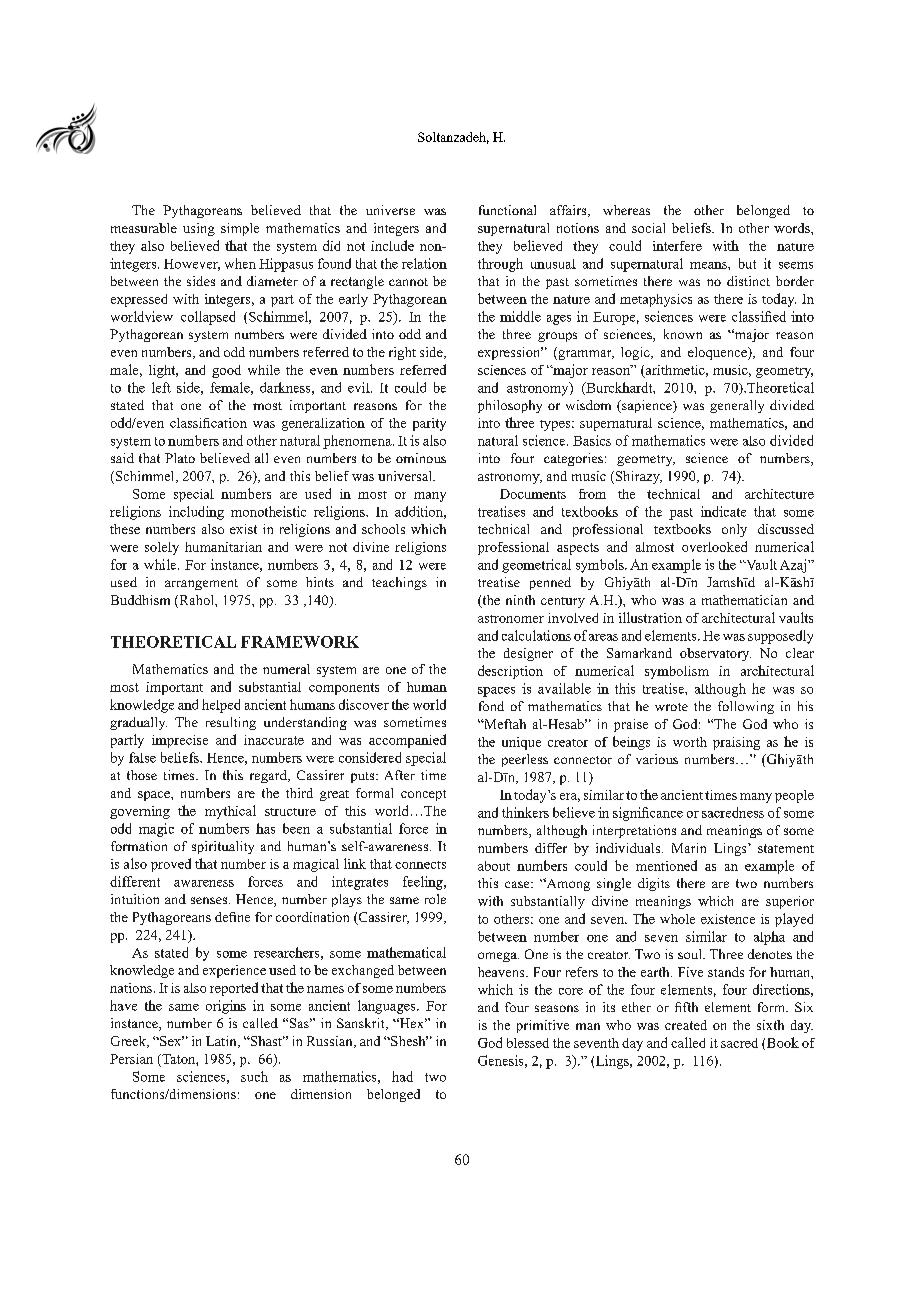  Describe the element at coordinates (737, 406) in the screenshot. I see `generally` at that location.
